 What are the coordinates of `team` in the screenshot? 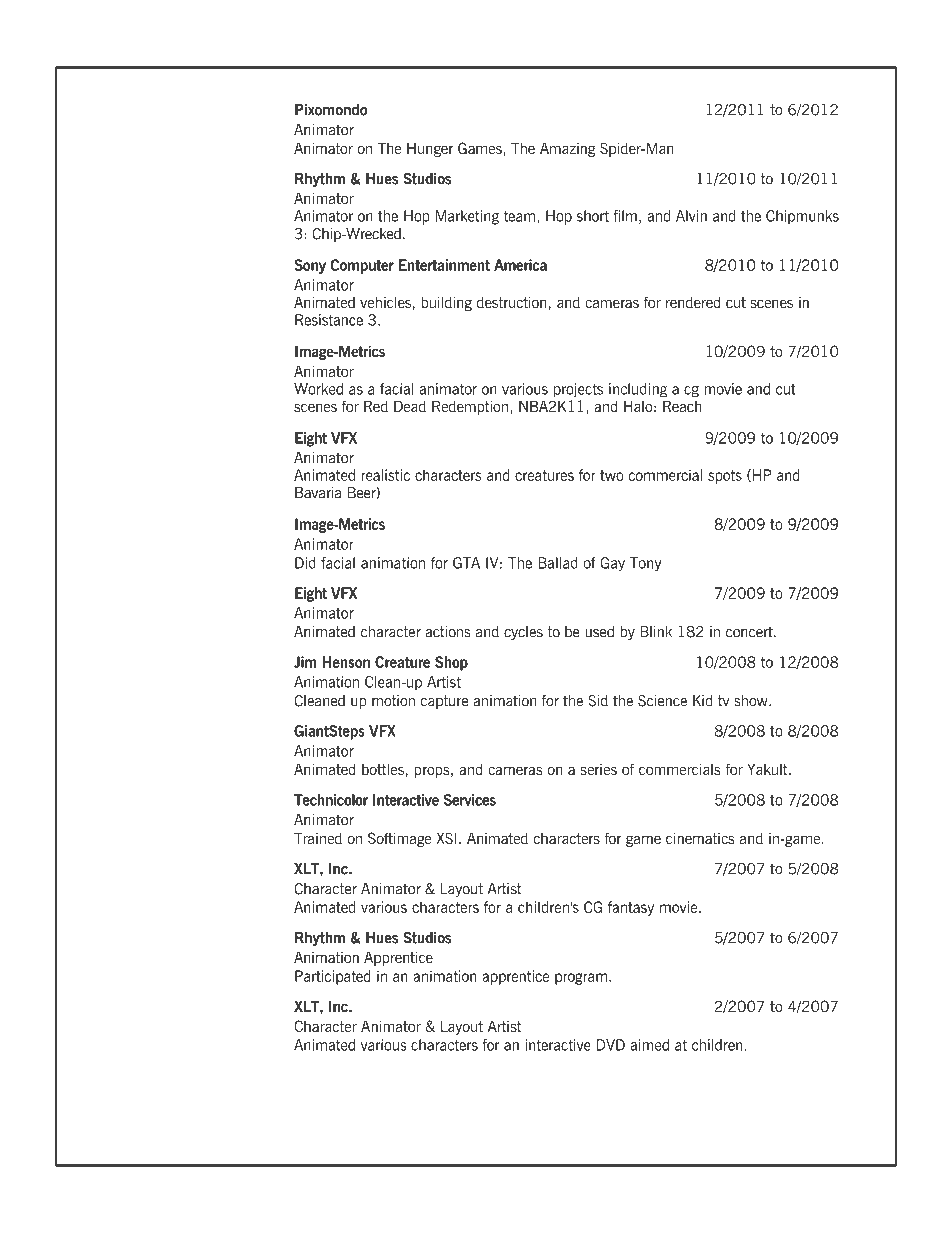 It's located at (519, 216).
